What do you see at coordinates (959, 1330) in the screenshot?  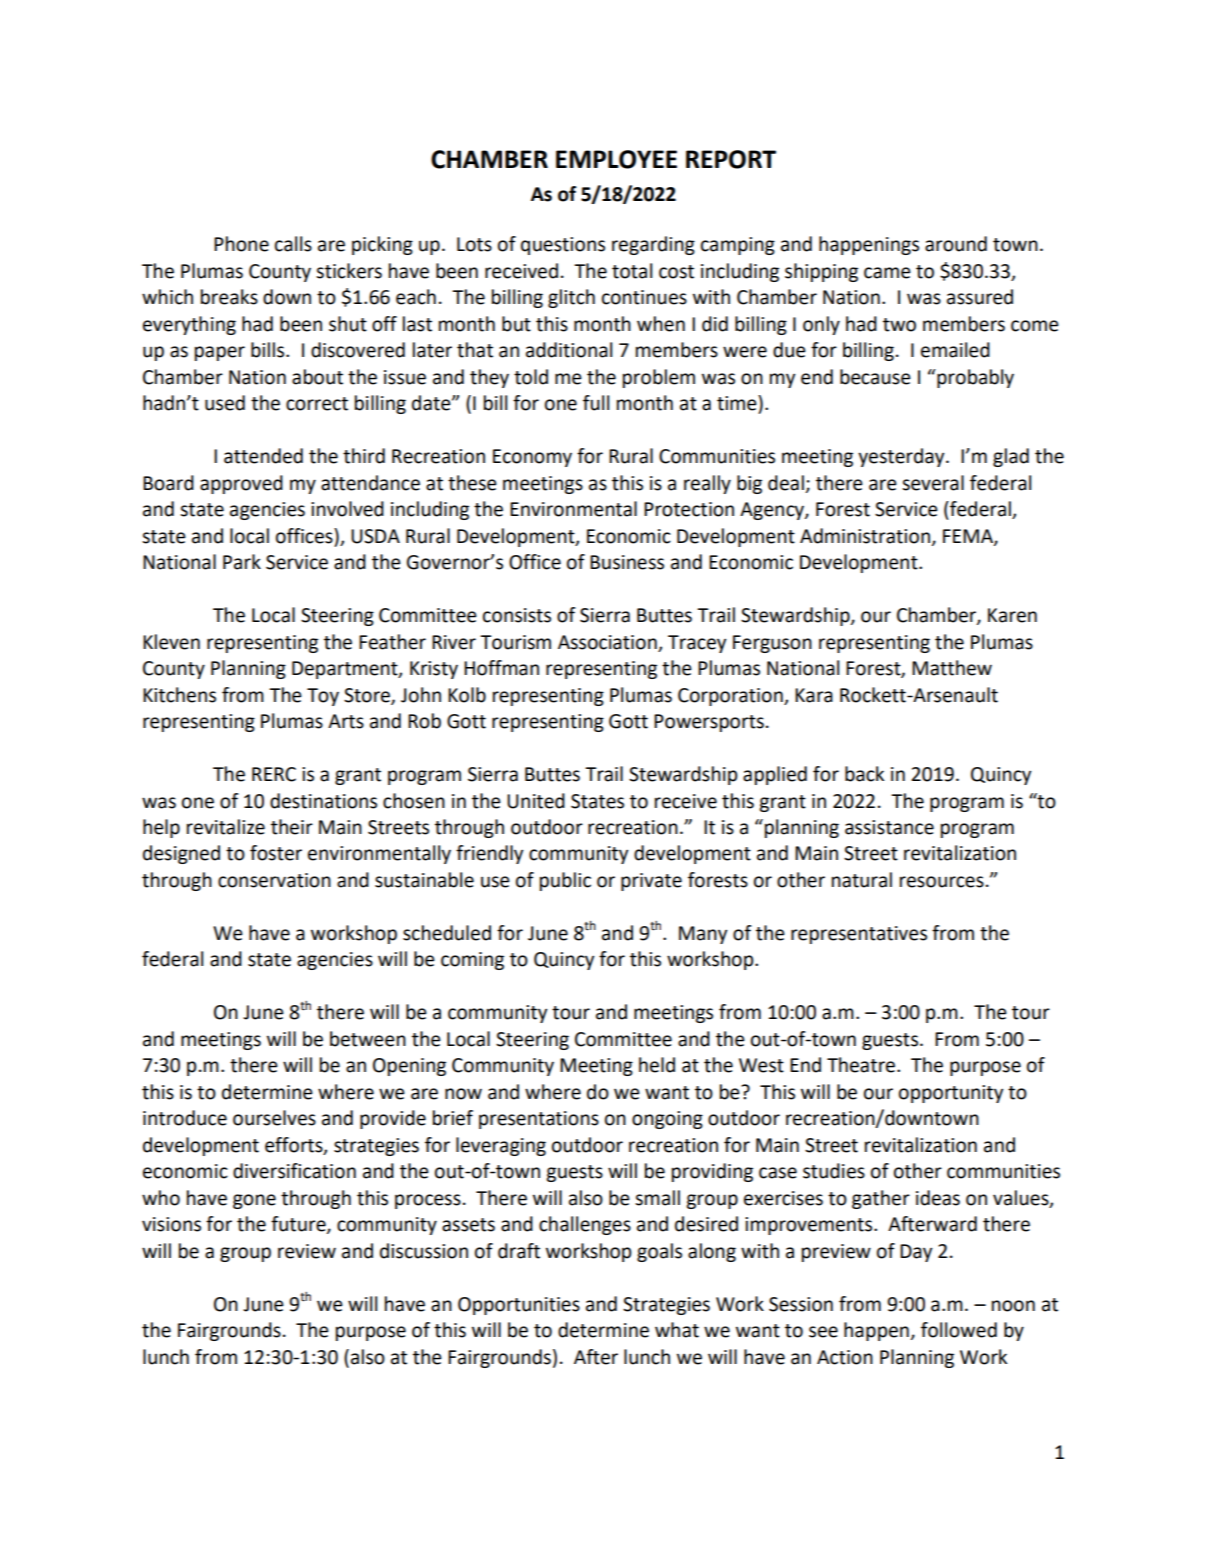 I see `followed` at bounding box center [959, 1330].
